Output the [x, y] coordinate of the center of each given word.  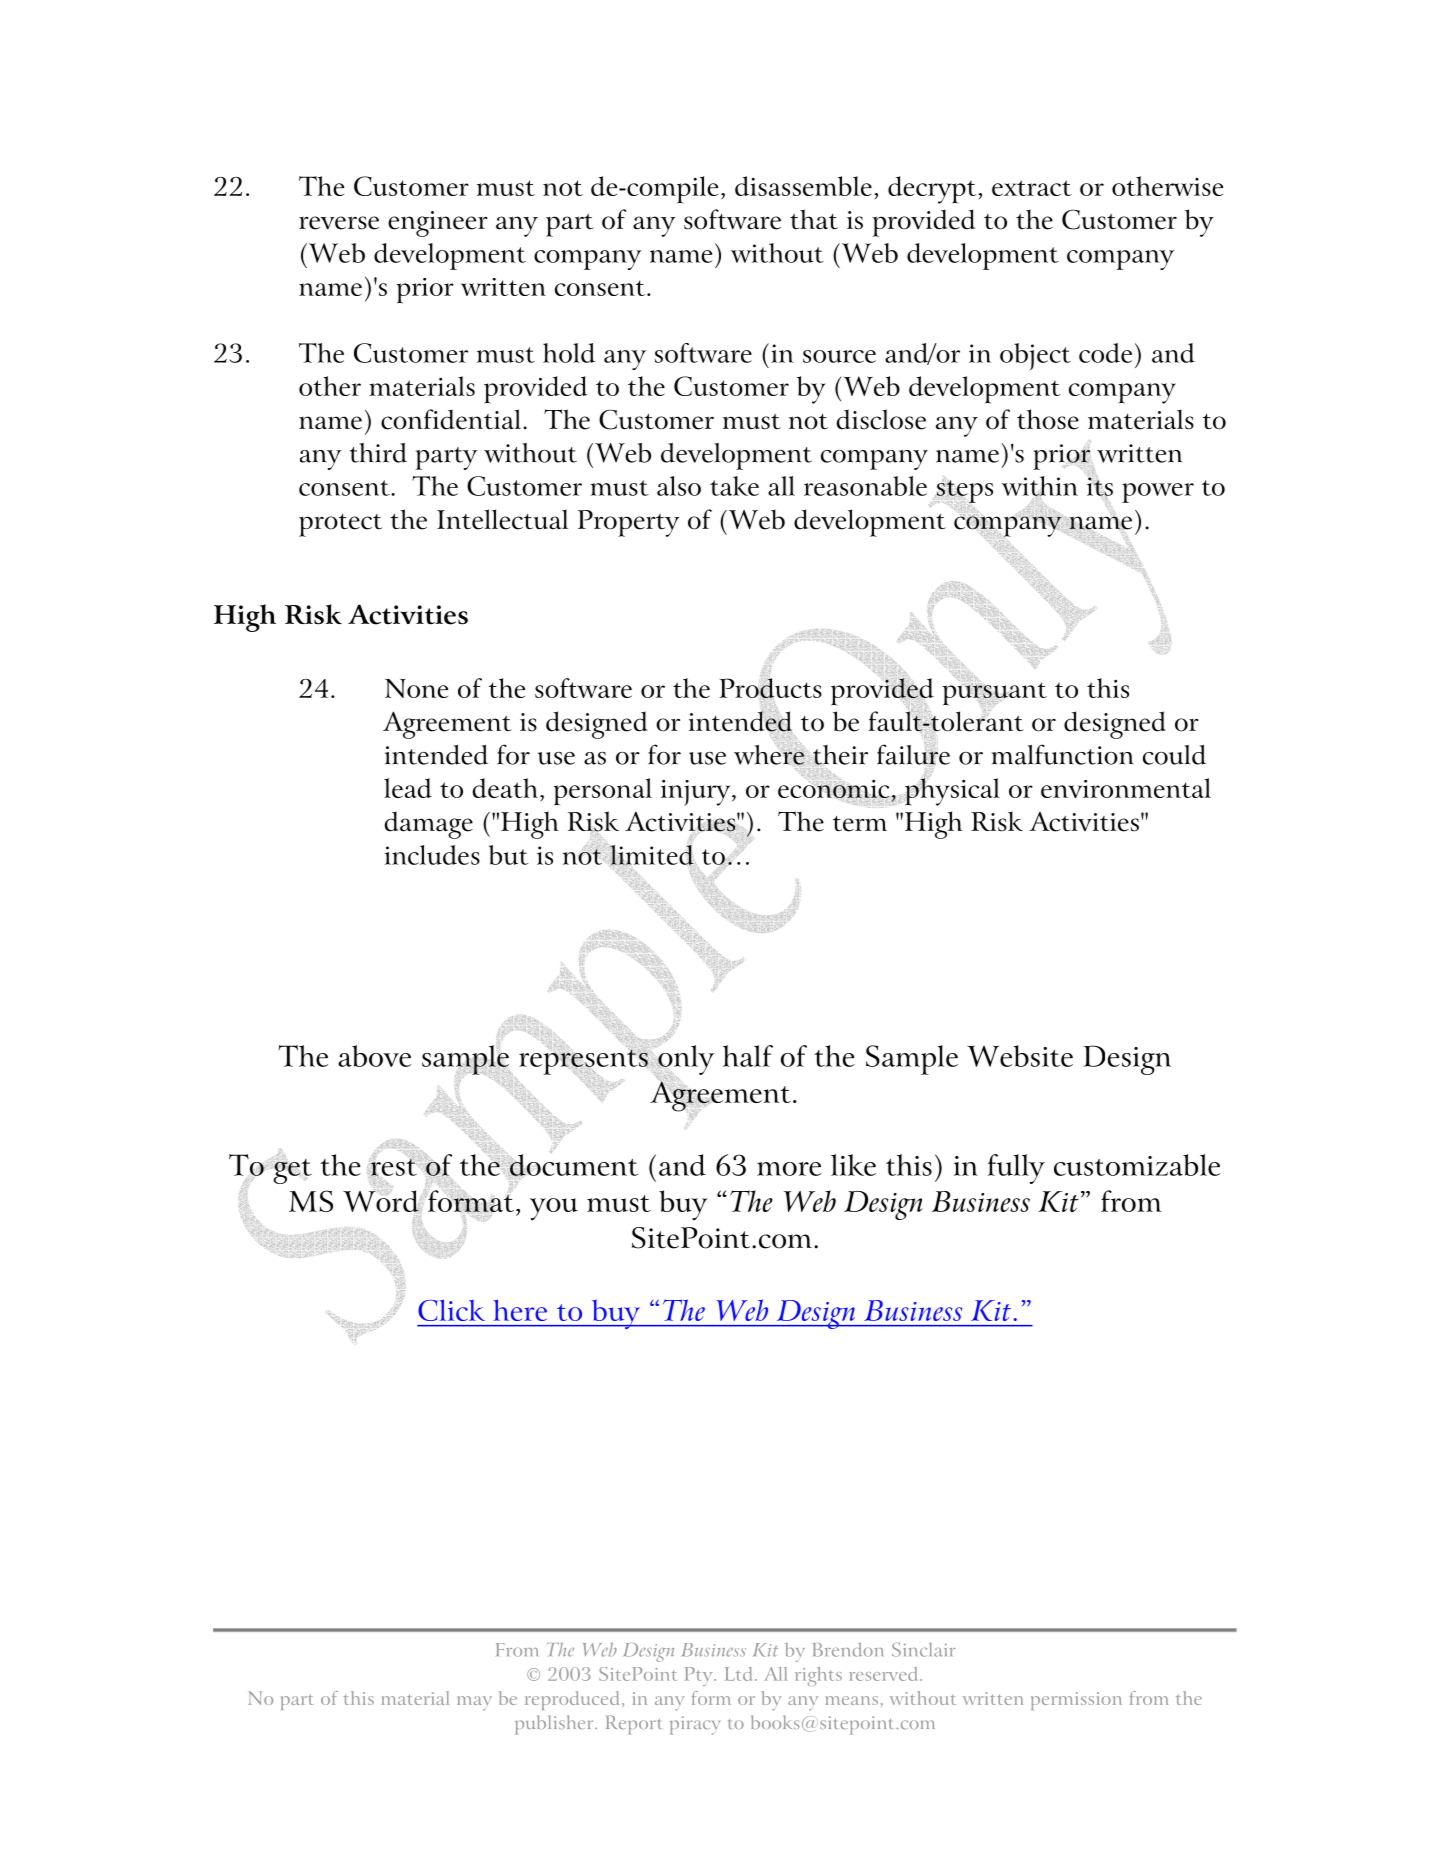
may [474, 1703]
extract [1032, 188]
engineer [438, 224]
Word [382, 1201]
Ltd [740, 1674]
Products [770, 689]
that [814, 219]
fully [1016, 1169]
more [789, 1169]
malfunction [1062, 754]
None [416, 688]
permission [1076, 1701]
